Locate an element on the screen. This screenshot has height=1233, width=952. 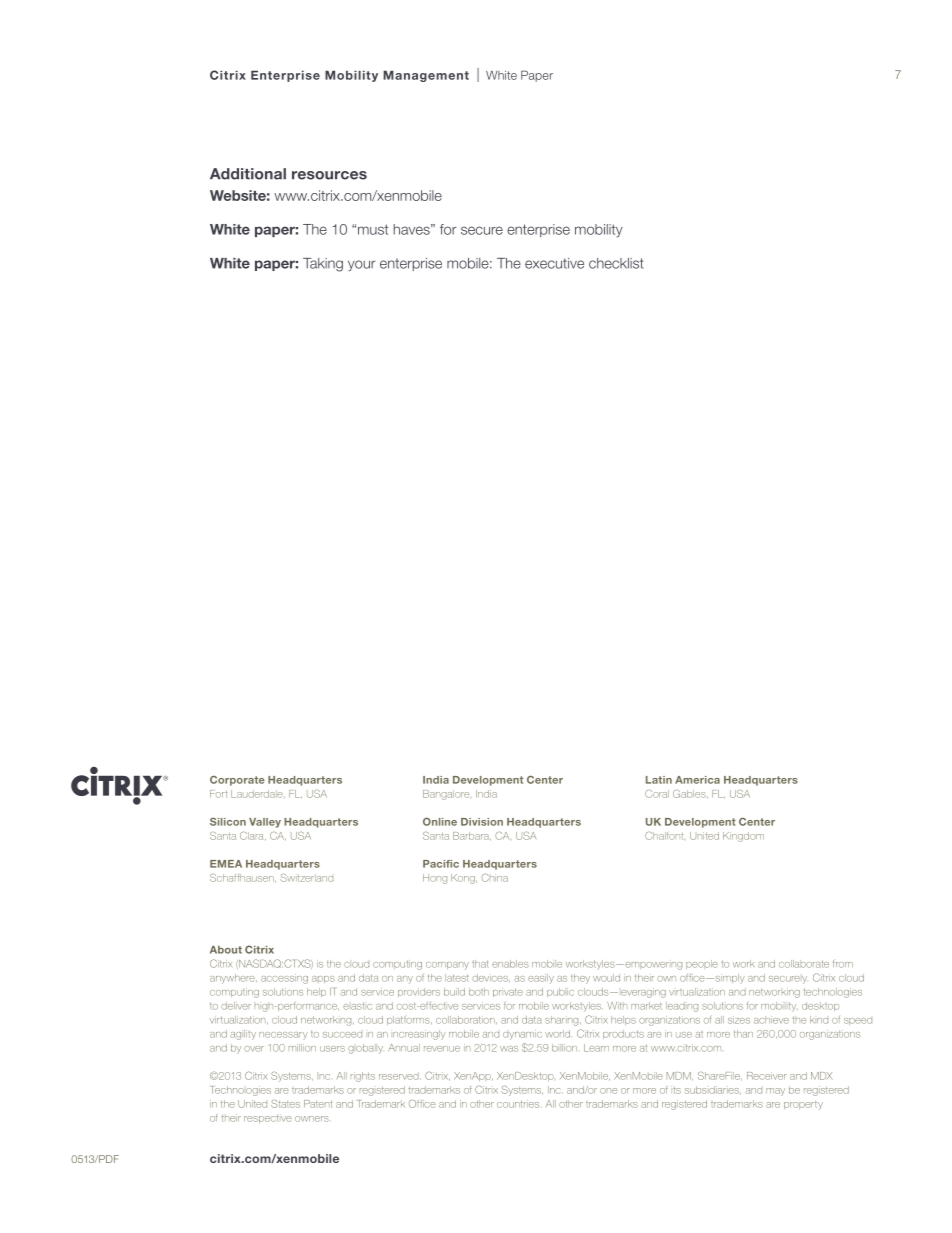
resources is located at coordinates (329, 175).
